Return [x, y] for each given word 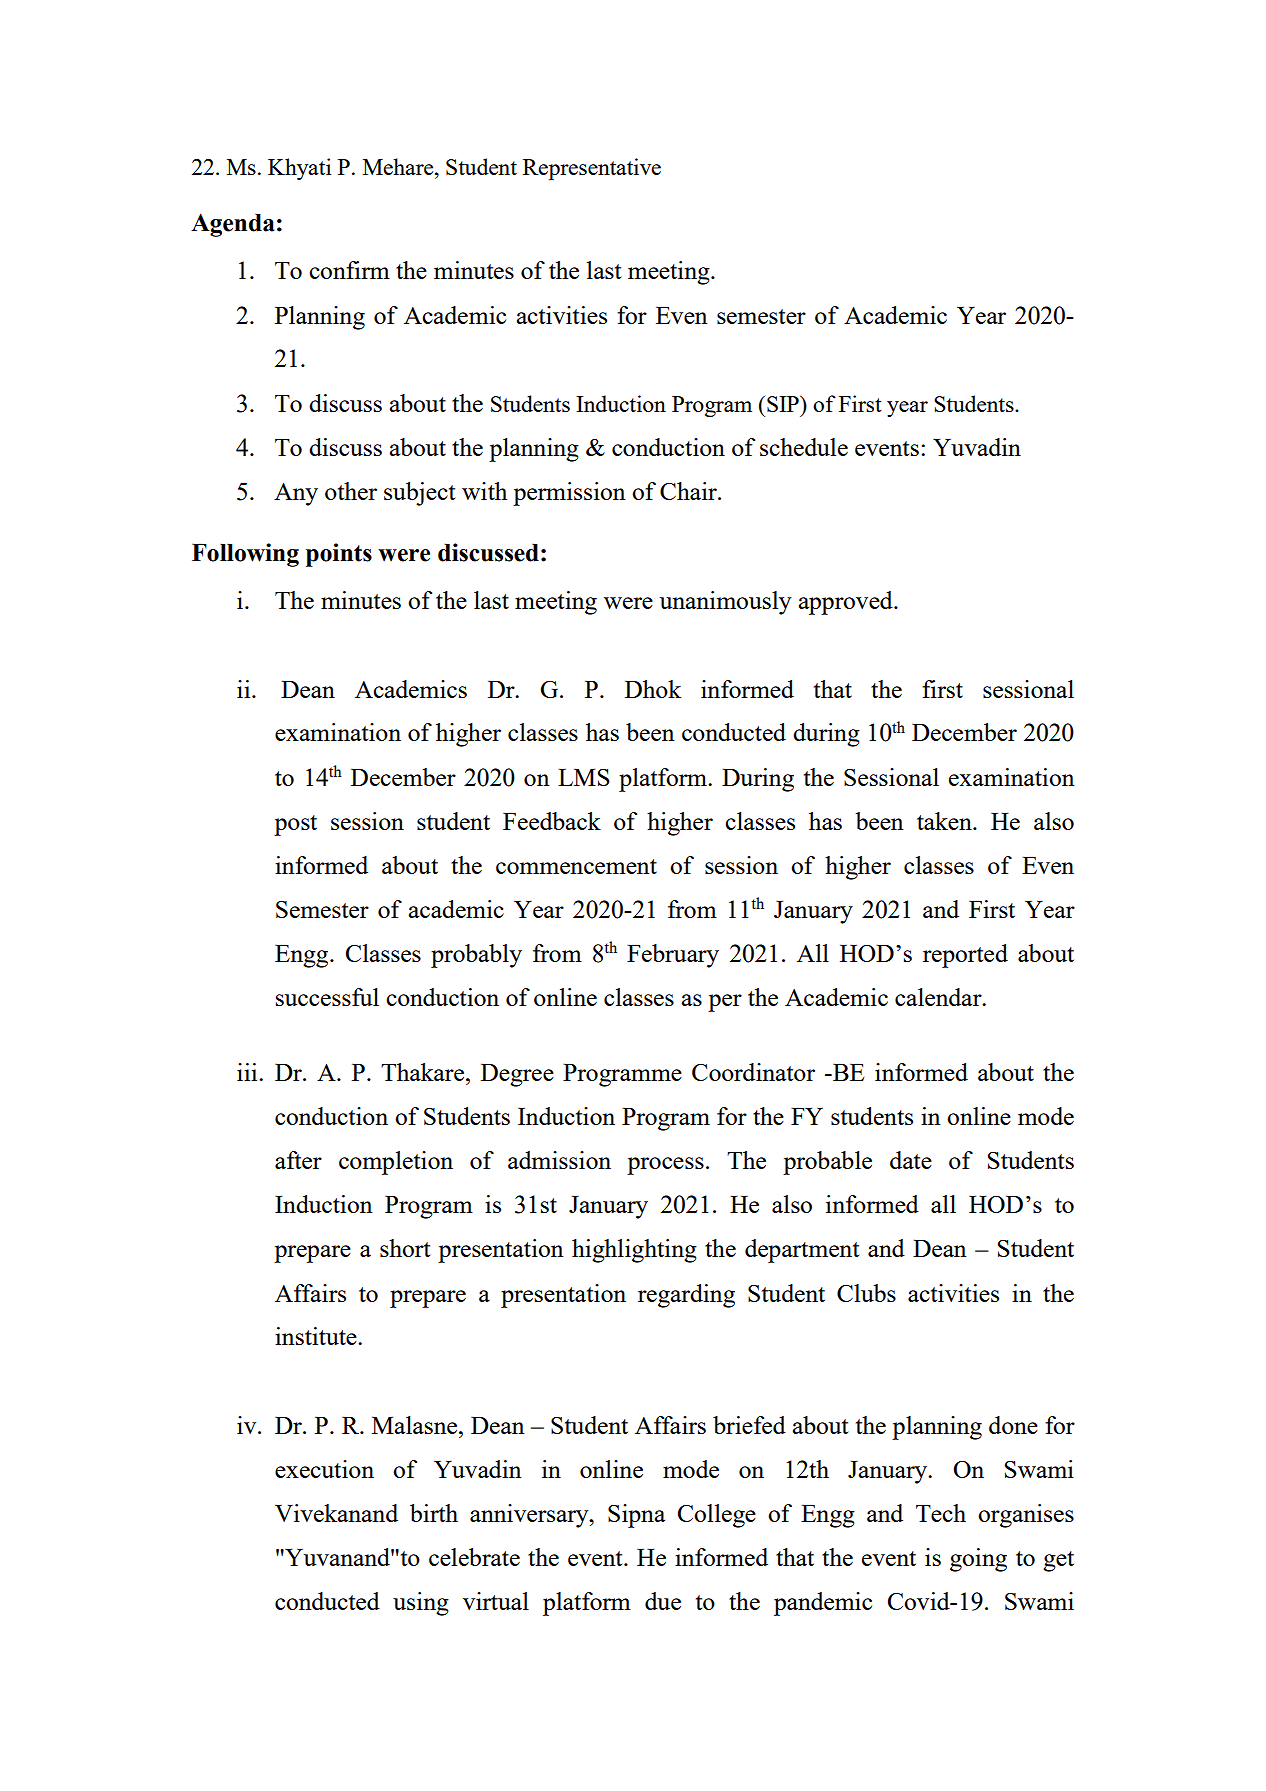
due [663, 1601]
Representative [592, 169]
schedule [804, 447]
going [978, 1560]
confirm [349, 270]
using [421, 1604]
